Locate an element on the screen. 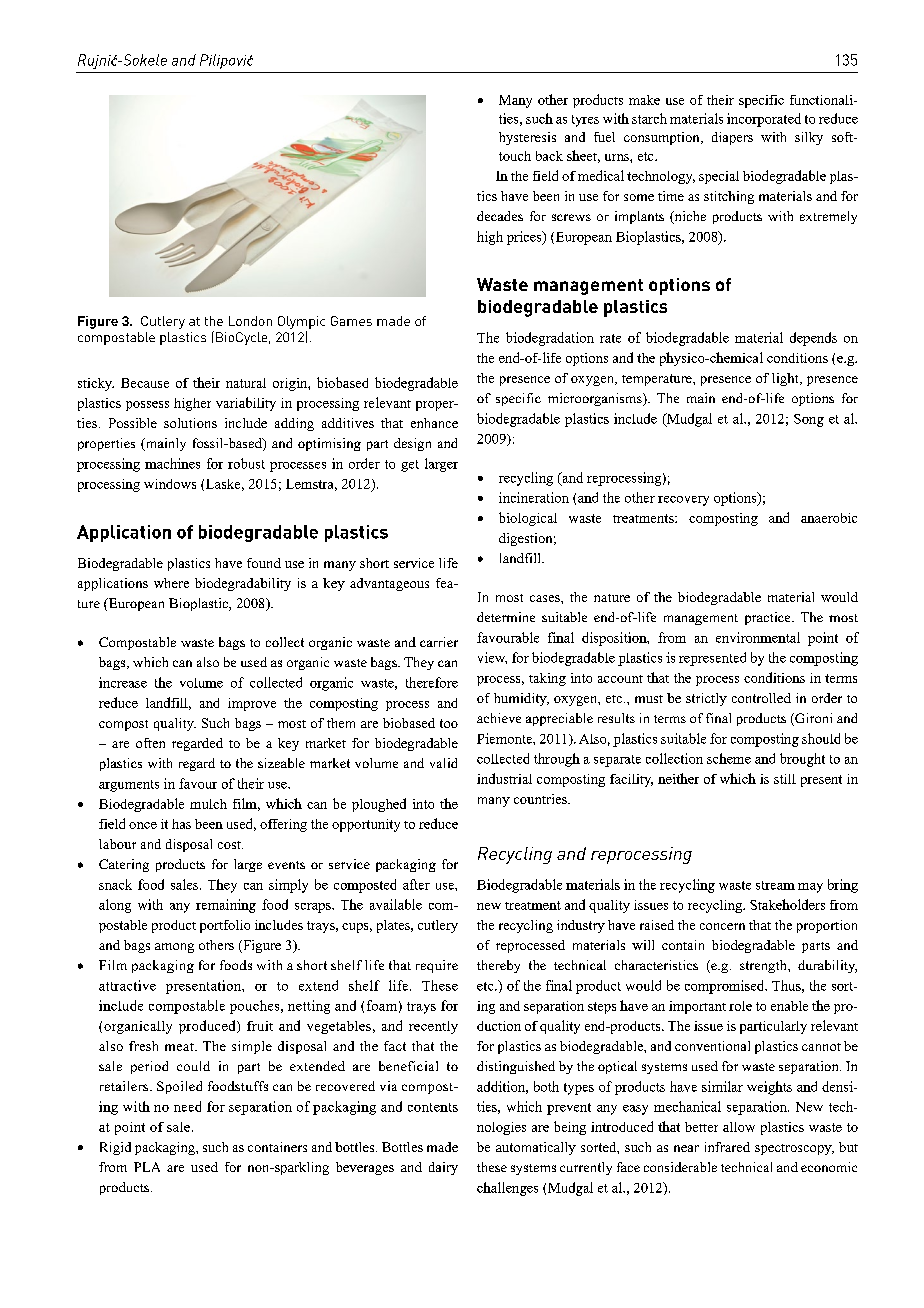 The image size is (924, 1308). depends is located at coordinates (813, 339).
